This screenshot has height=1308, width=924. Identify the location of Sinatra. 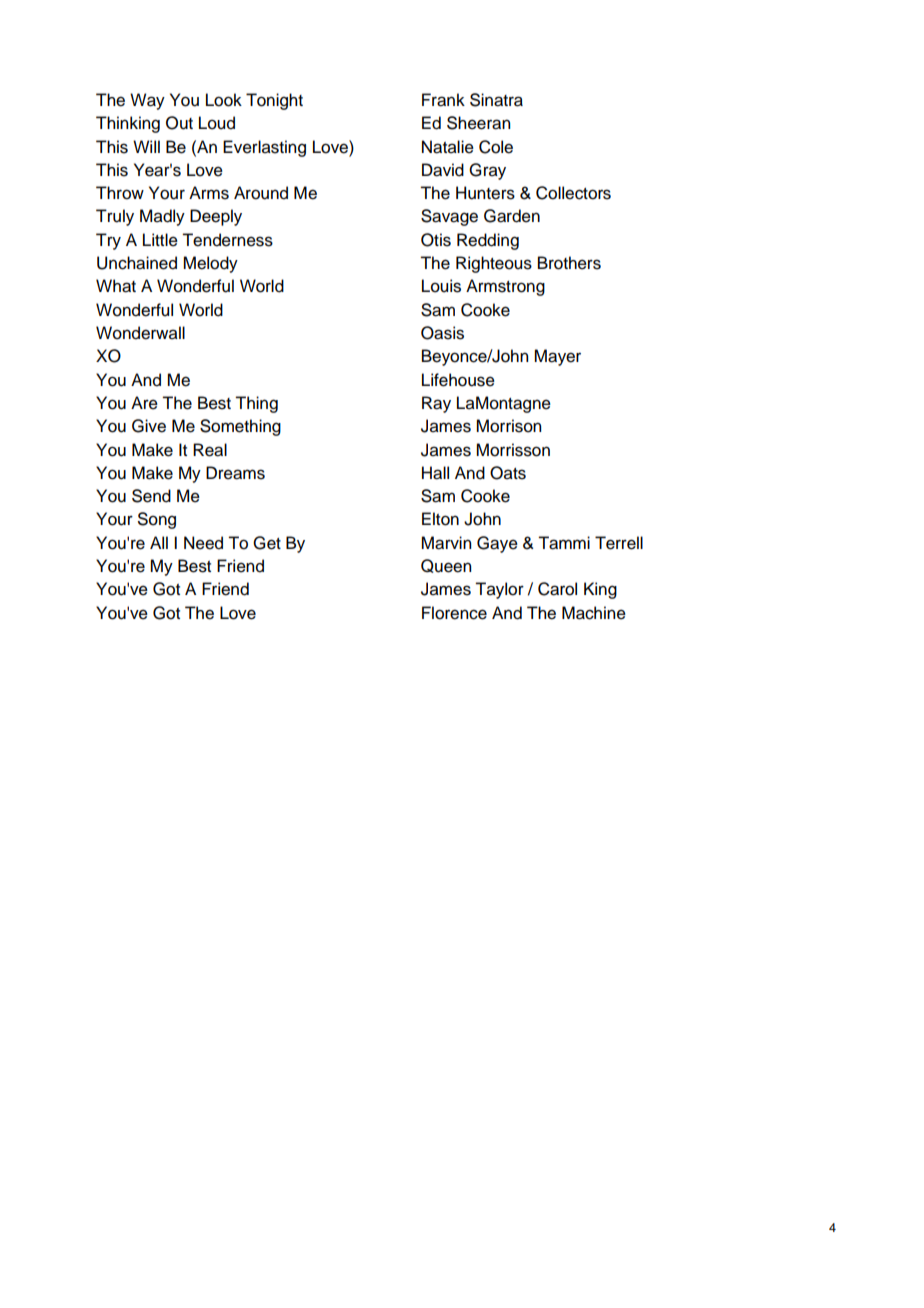
(496, 100).
